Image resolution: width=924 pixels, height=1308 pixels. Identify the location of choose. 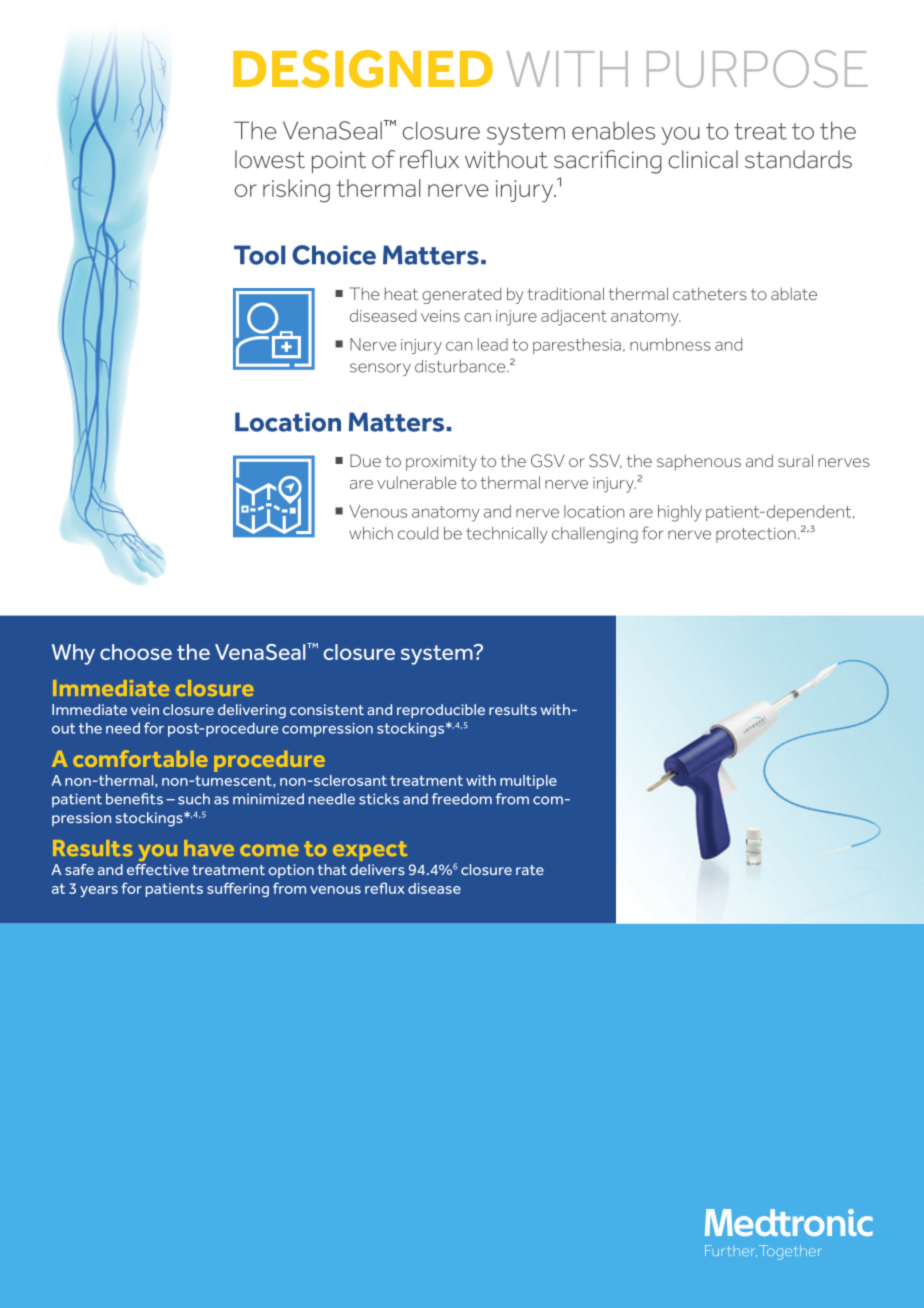
(136, 652).
